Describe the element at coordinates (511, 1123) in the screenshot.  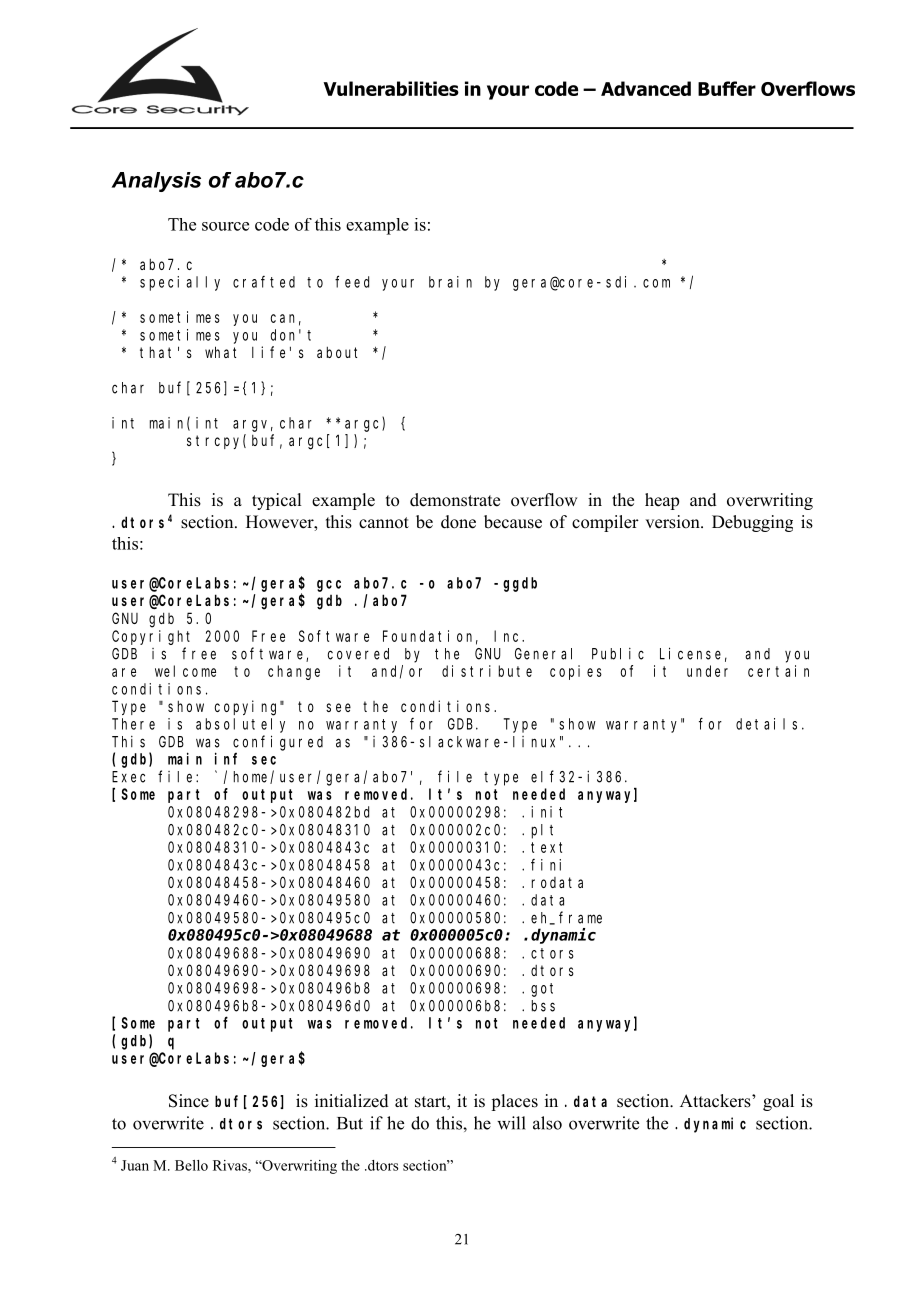
I see `will` at that location.
